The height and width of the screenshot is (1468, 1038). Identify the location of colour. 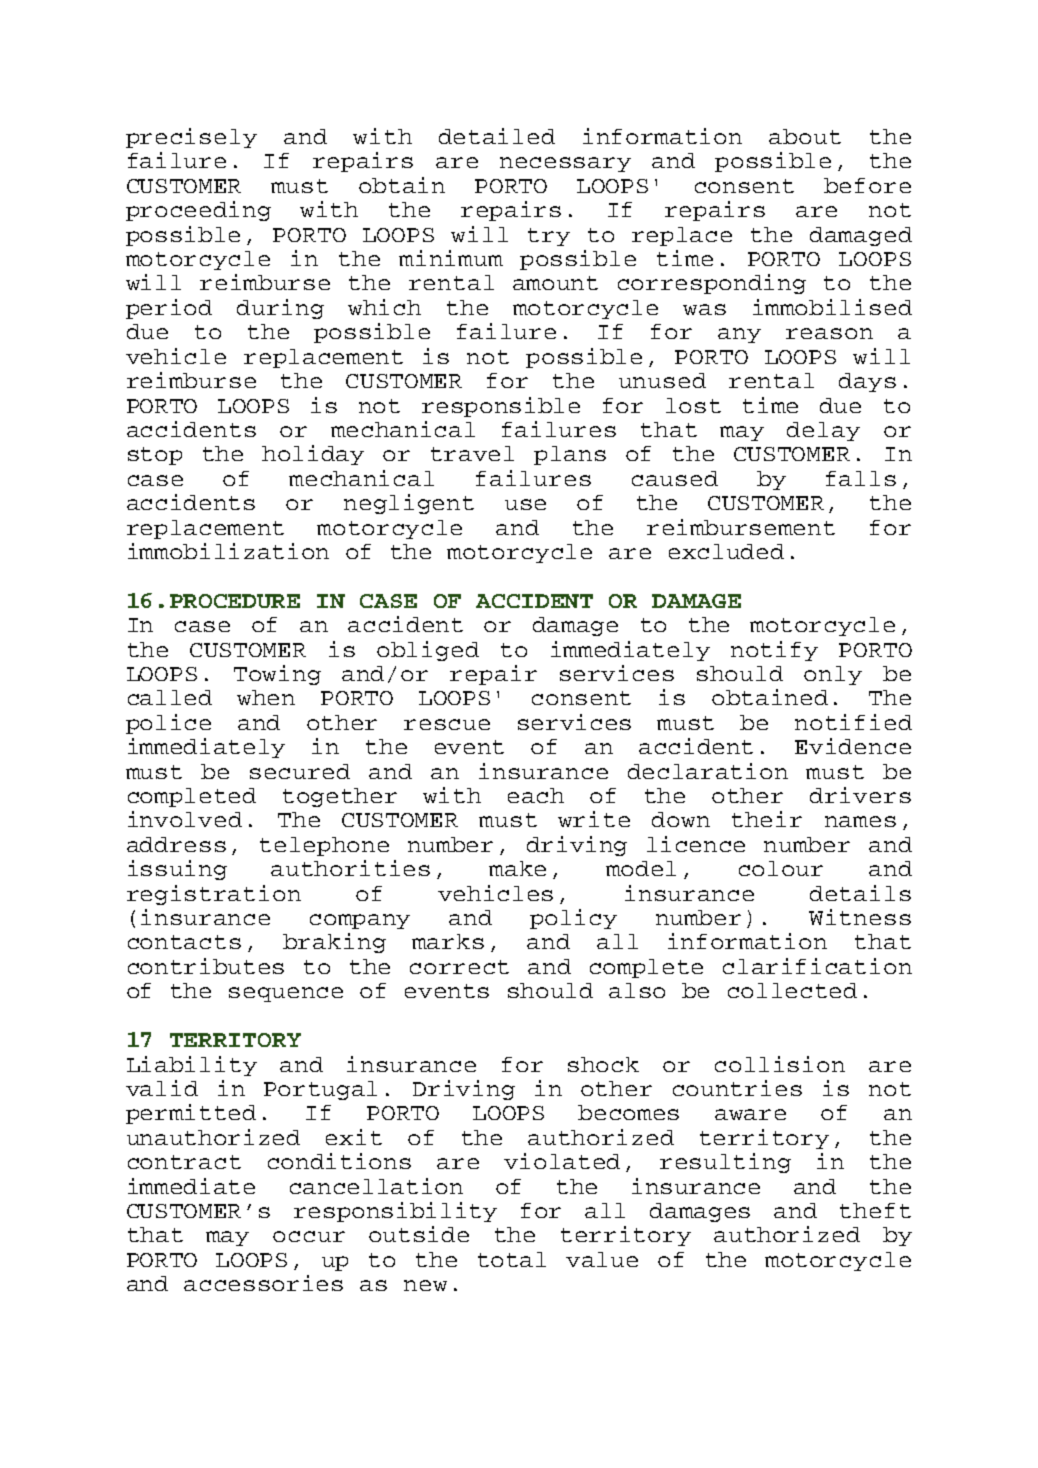
(781, 868).
